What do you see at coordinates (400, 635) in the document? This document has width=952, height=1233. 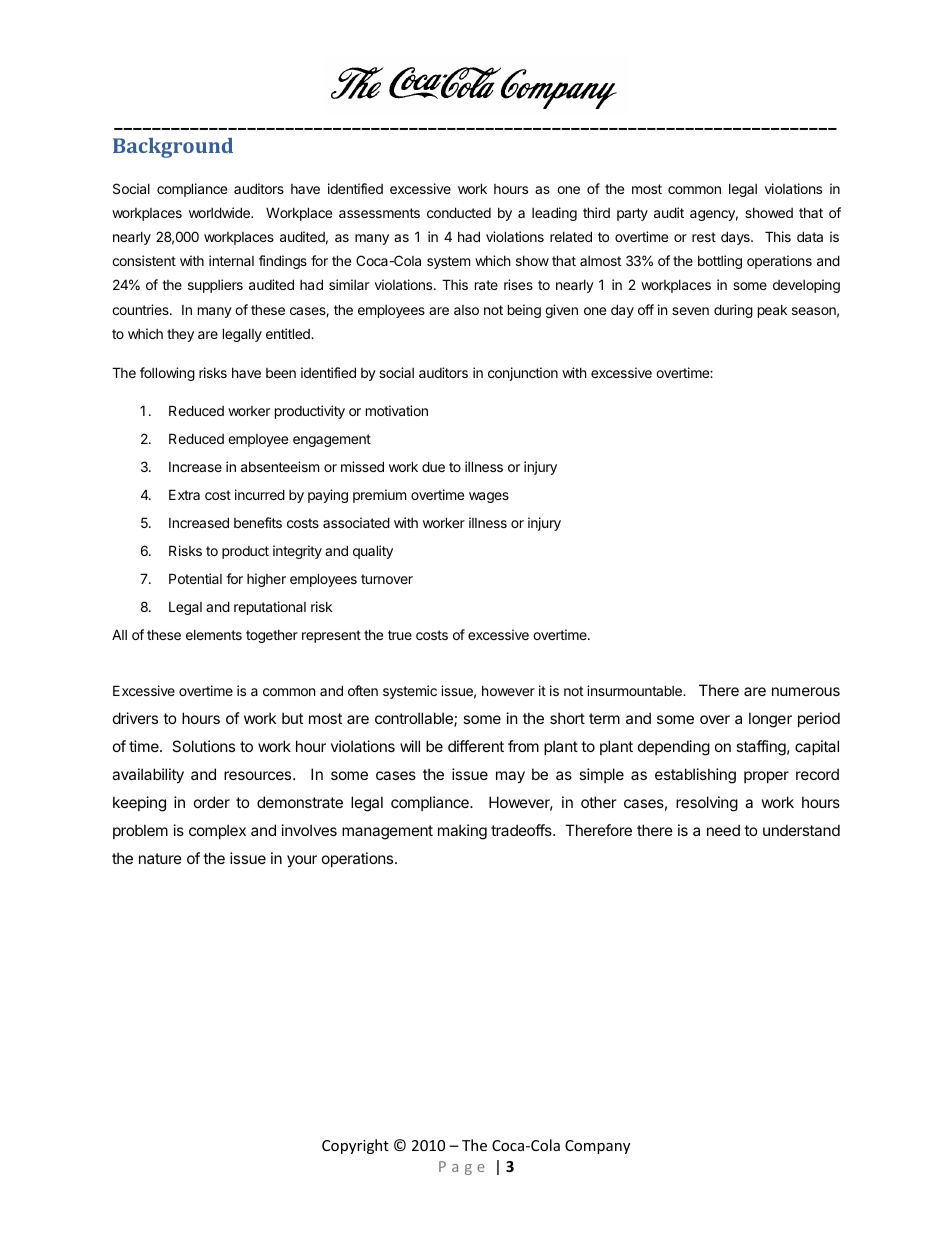 I see `true` at bounding box center [400, 635].
